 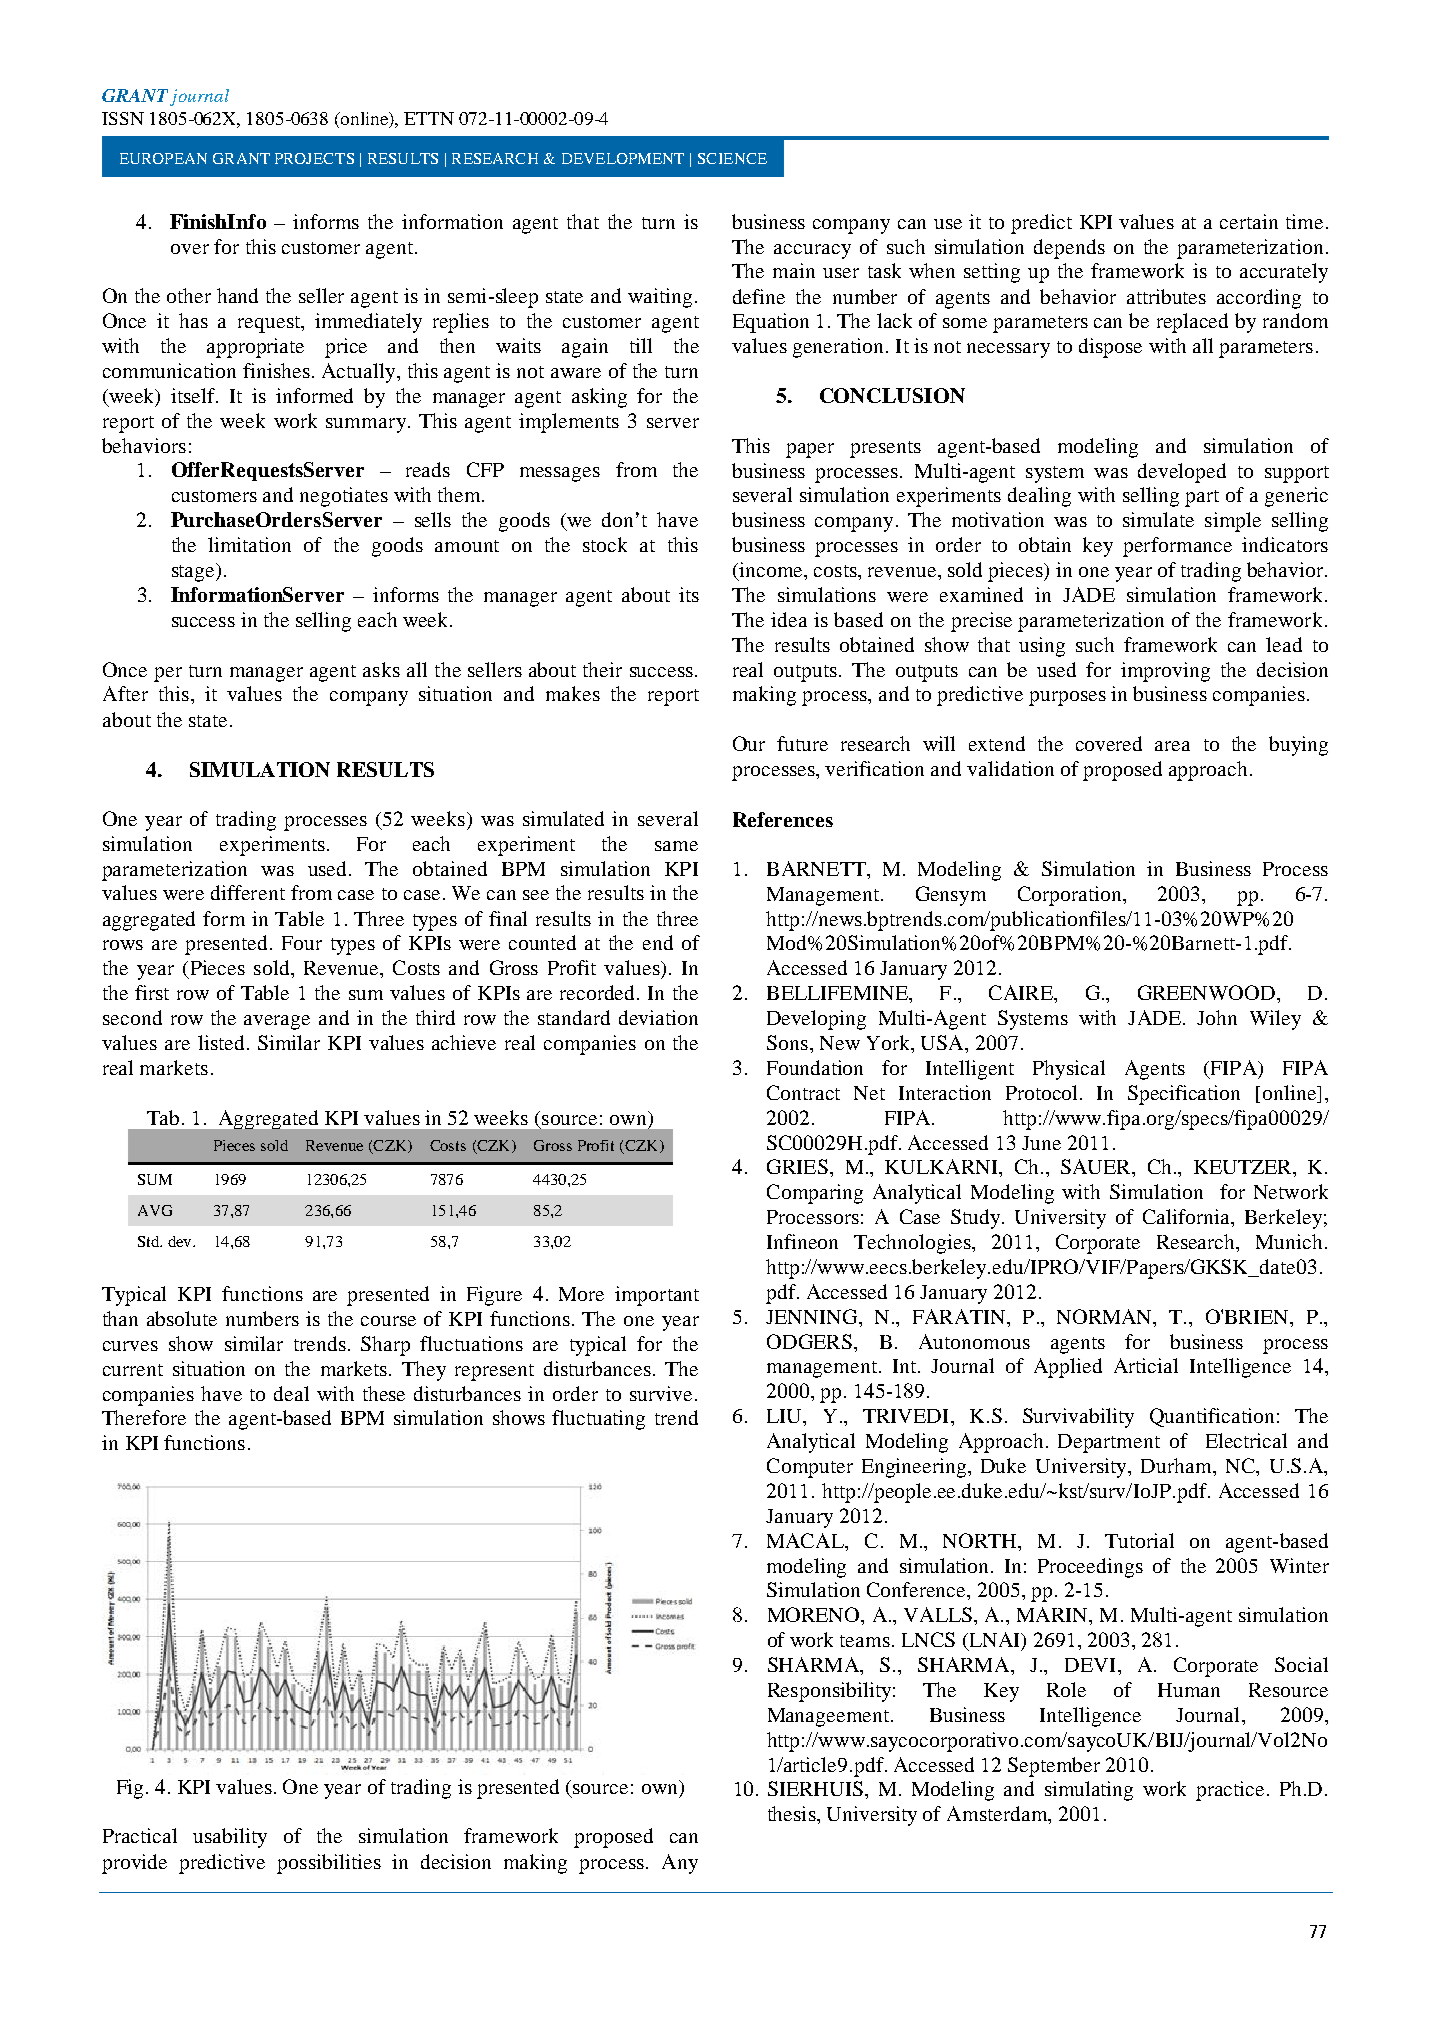 I want to click on thesis, so click(x=793, y=1813).
